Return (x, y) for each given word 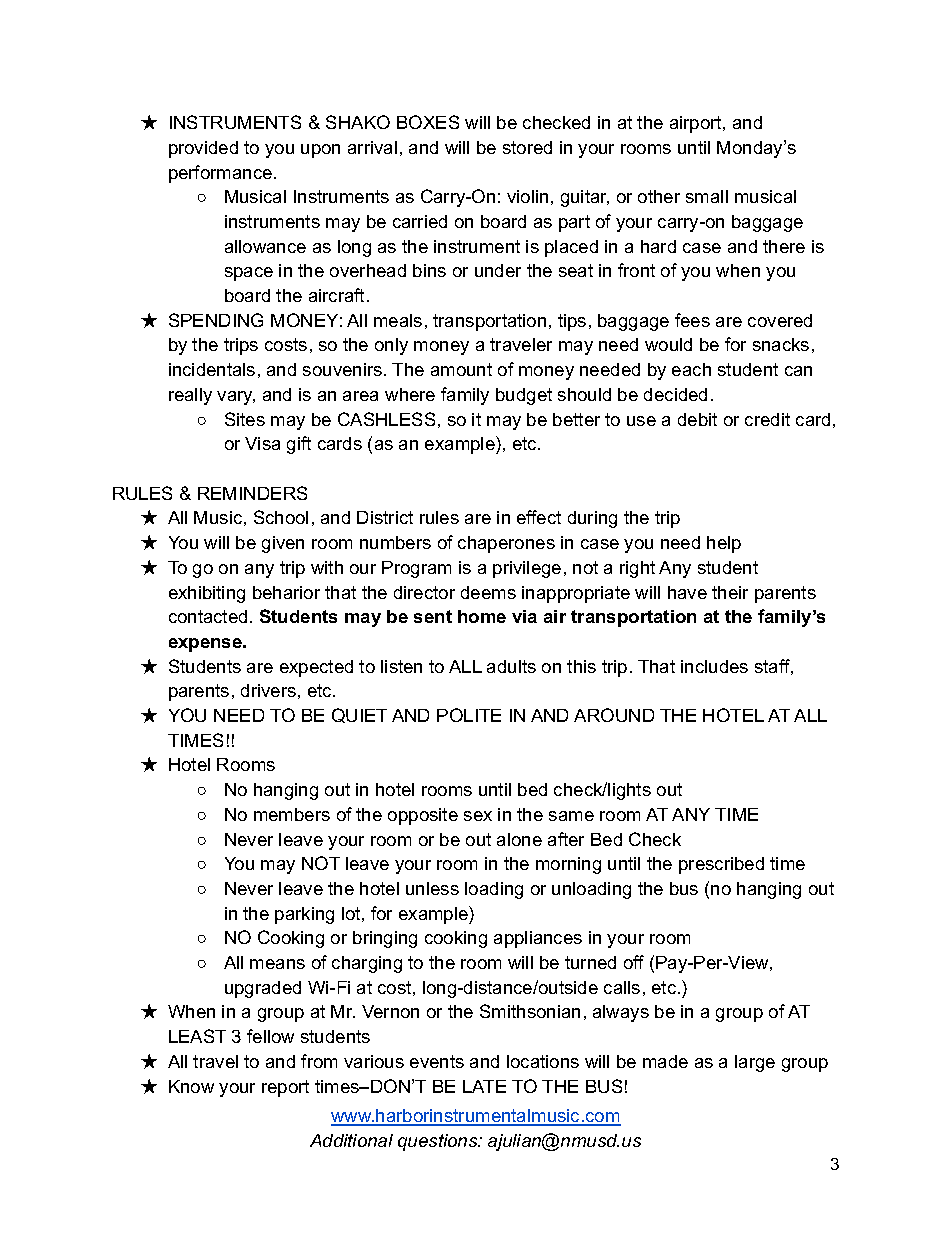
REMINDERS (252, 493)
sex (478, 816)
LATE (484, 1086)
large (755, 1063)
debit (697, 419)
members (292, 814)
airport (697, 124)
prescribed (721, 865)
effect (539, 517)
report (285, 1088)
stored (527, 147)
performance (220, 174)
